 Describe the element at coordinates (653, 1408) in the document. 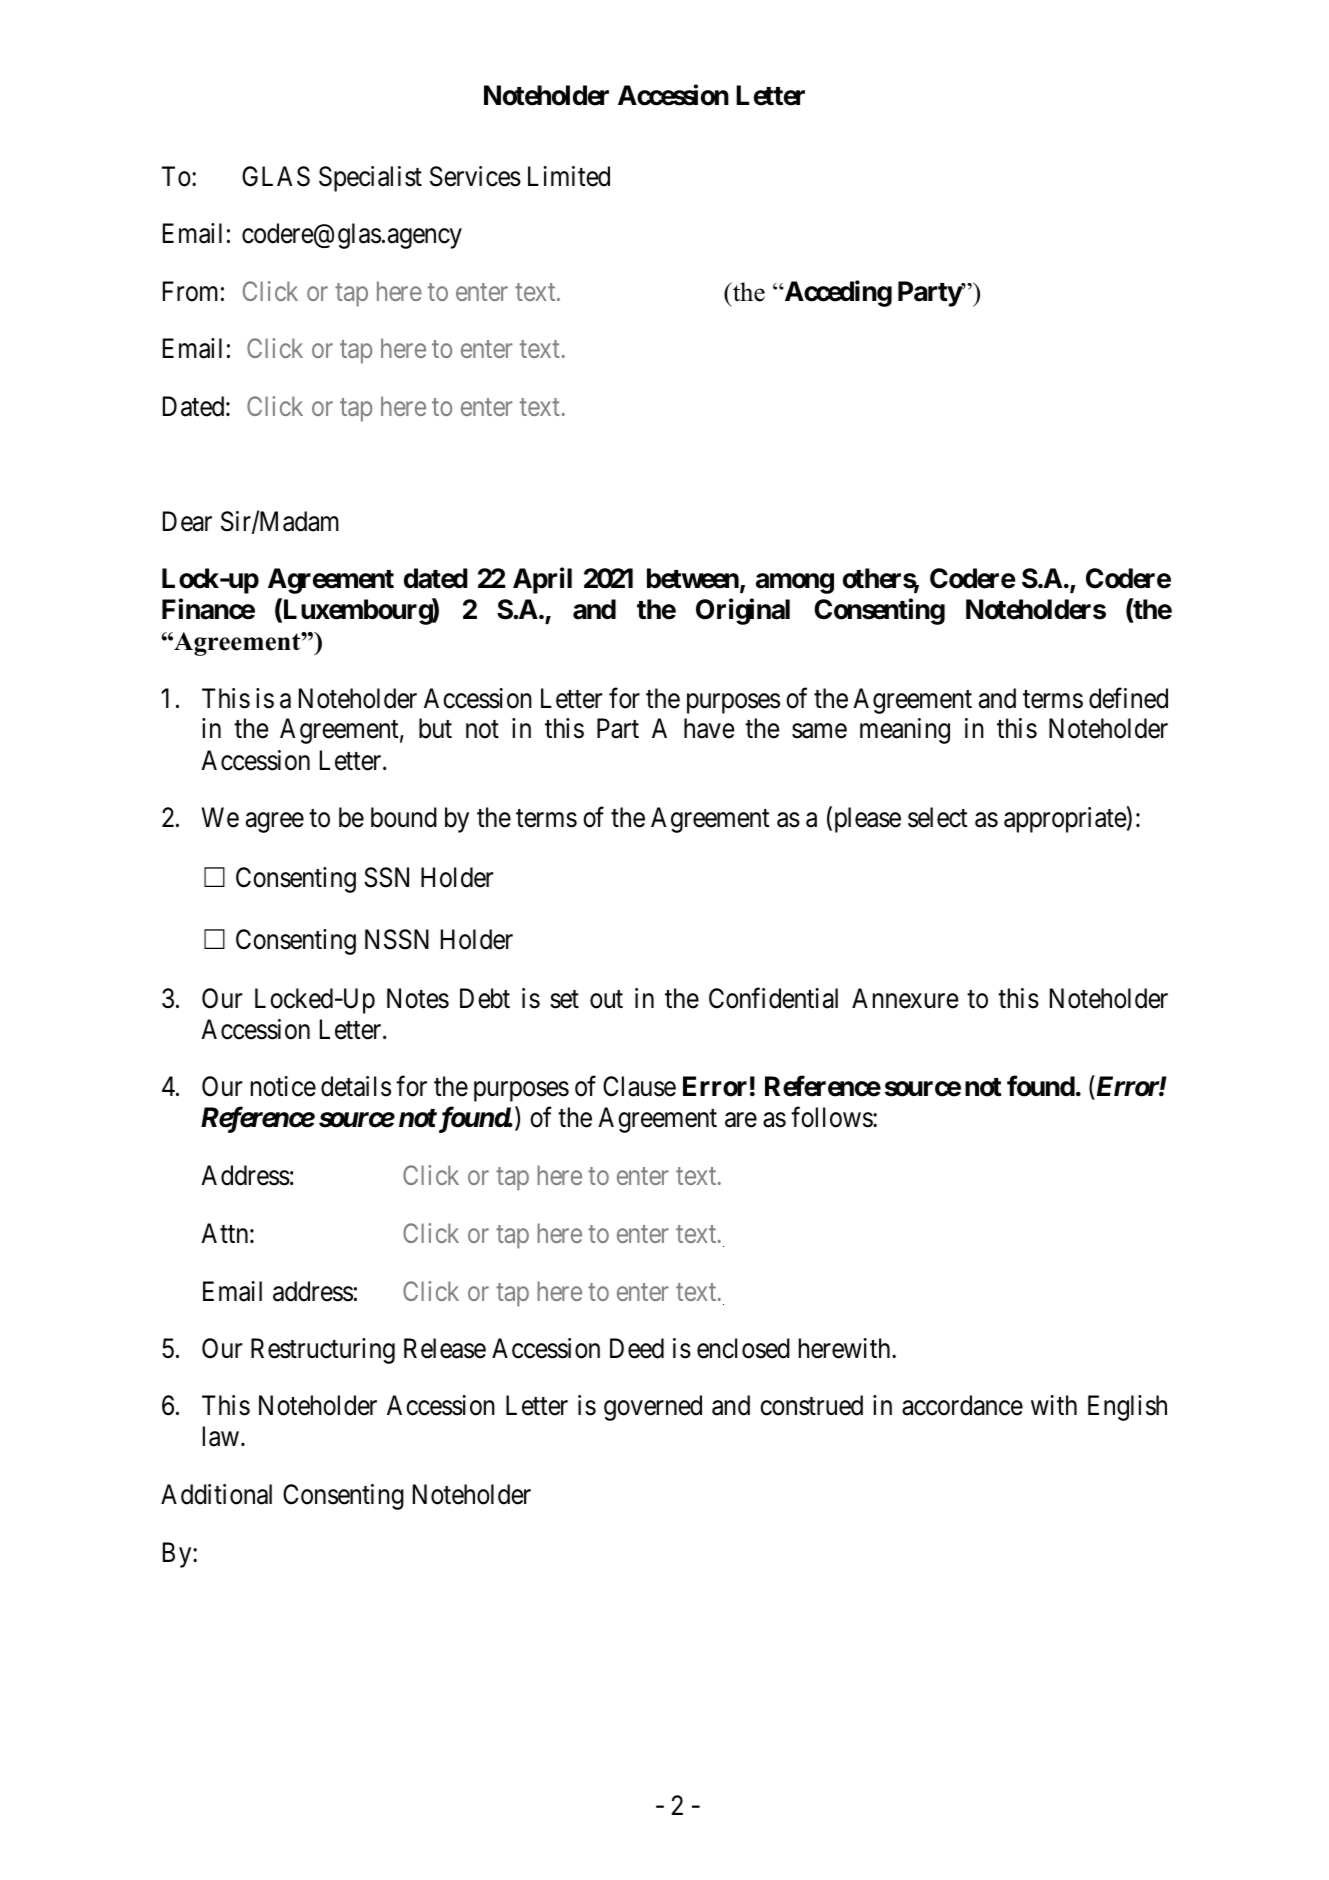

I see `governed` at that location.
